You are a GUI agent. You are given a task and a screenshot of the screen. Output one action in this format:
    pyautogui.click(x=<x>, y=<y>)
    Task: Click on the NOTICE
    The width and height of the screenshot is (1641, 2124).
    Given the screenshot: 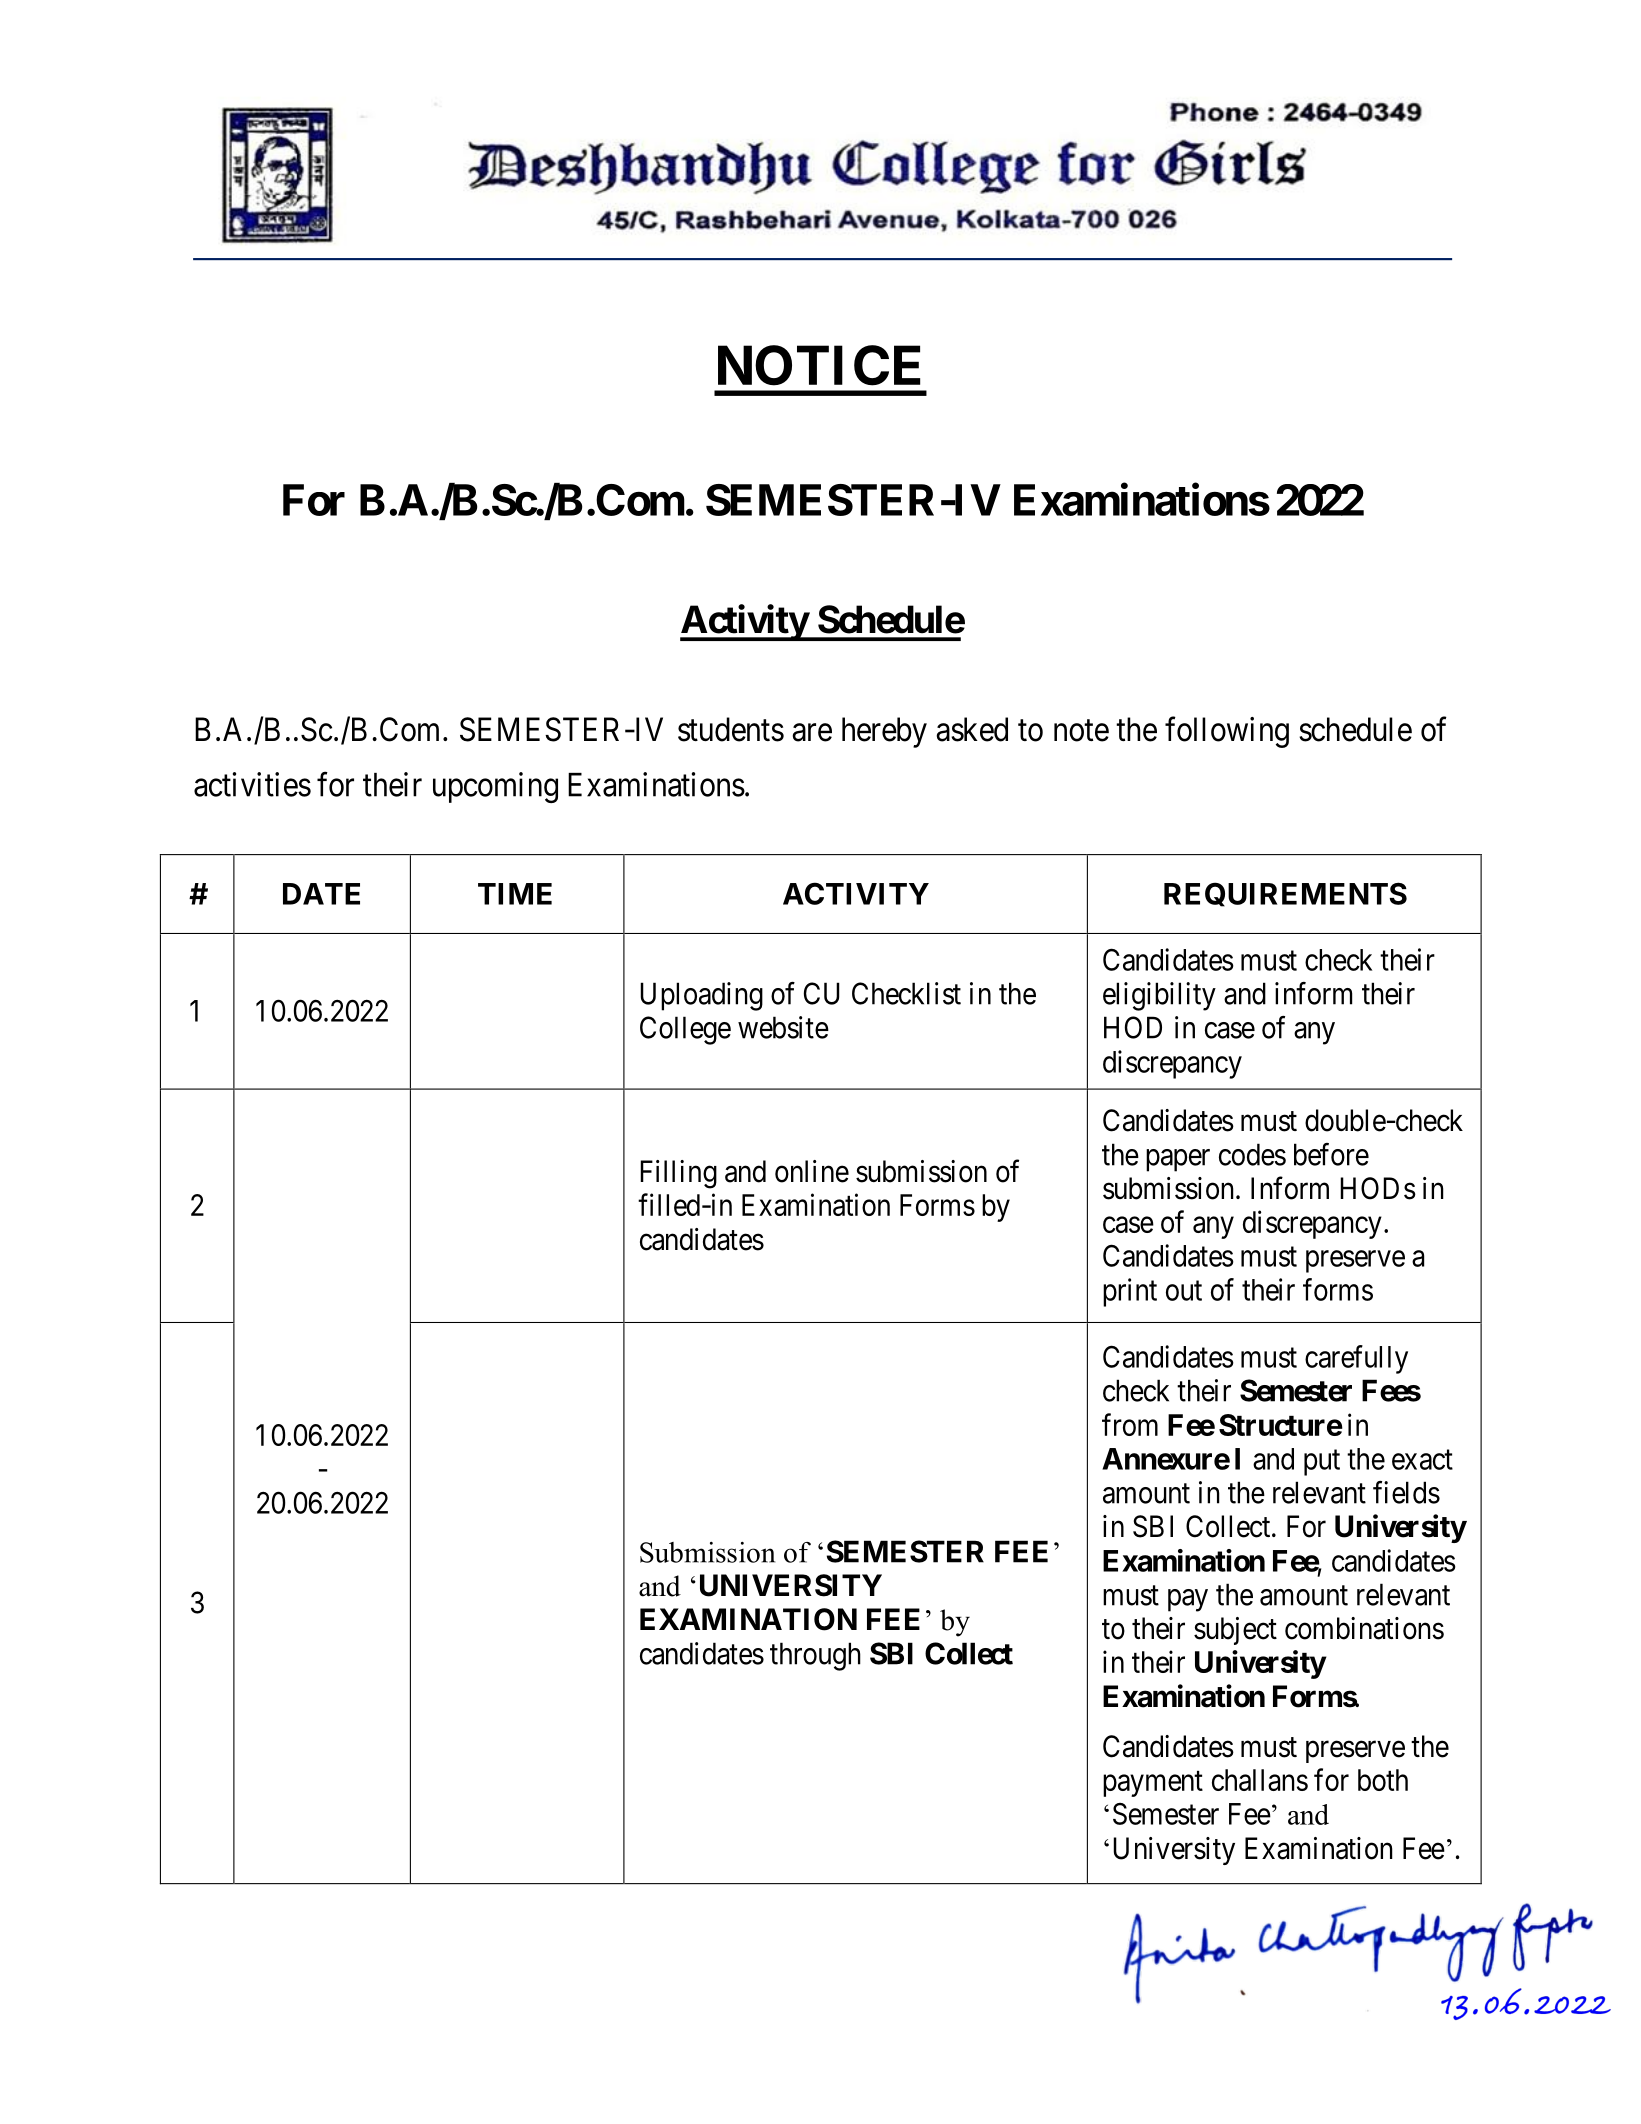 What is the action you would take?
    pyautogui.click(x=819, y=365)
